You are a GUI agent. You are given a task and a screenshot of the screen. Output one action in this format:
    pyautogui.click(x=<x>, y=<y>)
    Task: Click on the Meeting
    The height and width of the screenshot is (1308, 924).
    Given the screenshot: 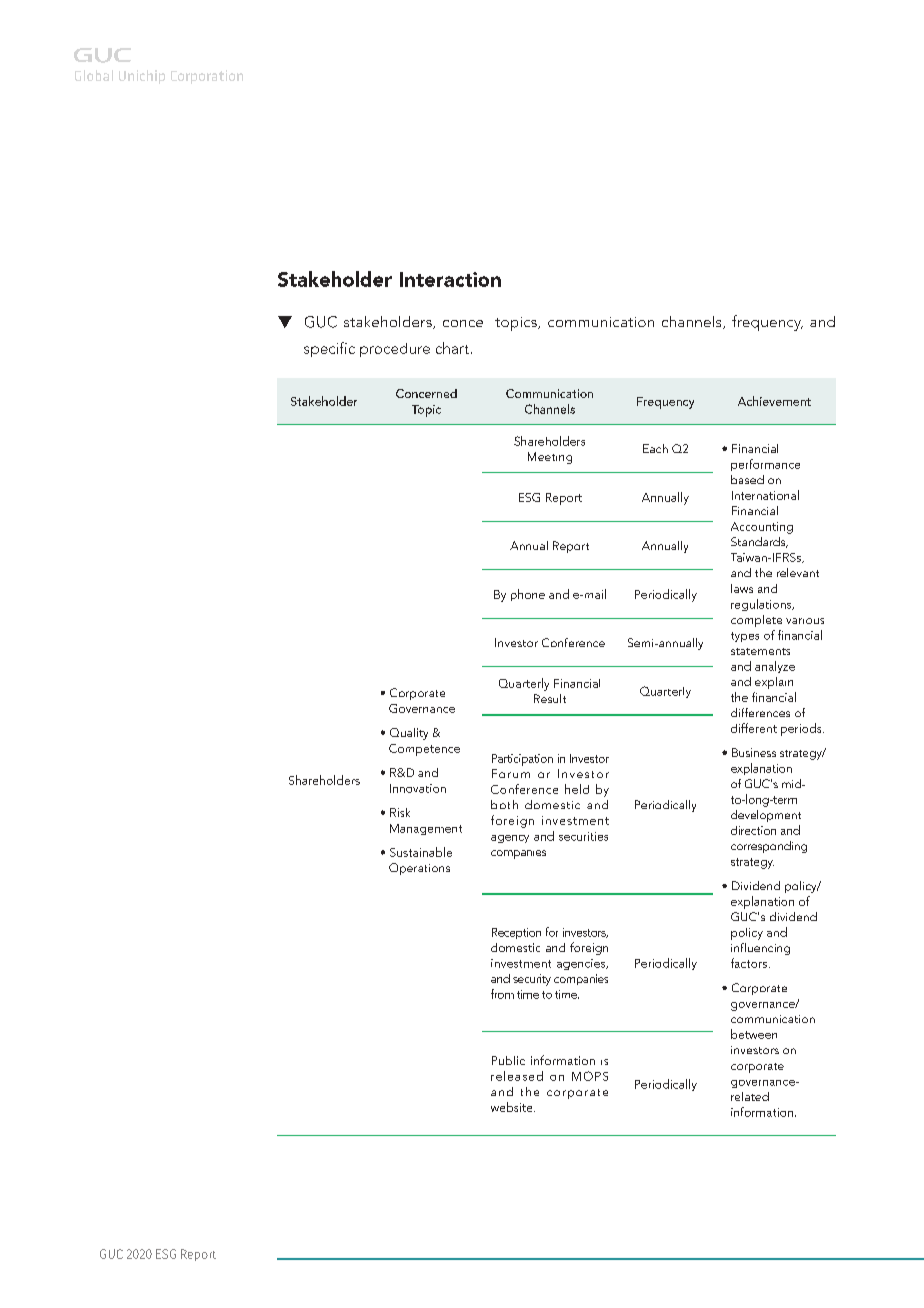 What is the action you would take?
    pyautogui.click(x=550, y=458)
